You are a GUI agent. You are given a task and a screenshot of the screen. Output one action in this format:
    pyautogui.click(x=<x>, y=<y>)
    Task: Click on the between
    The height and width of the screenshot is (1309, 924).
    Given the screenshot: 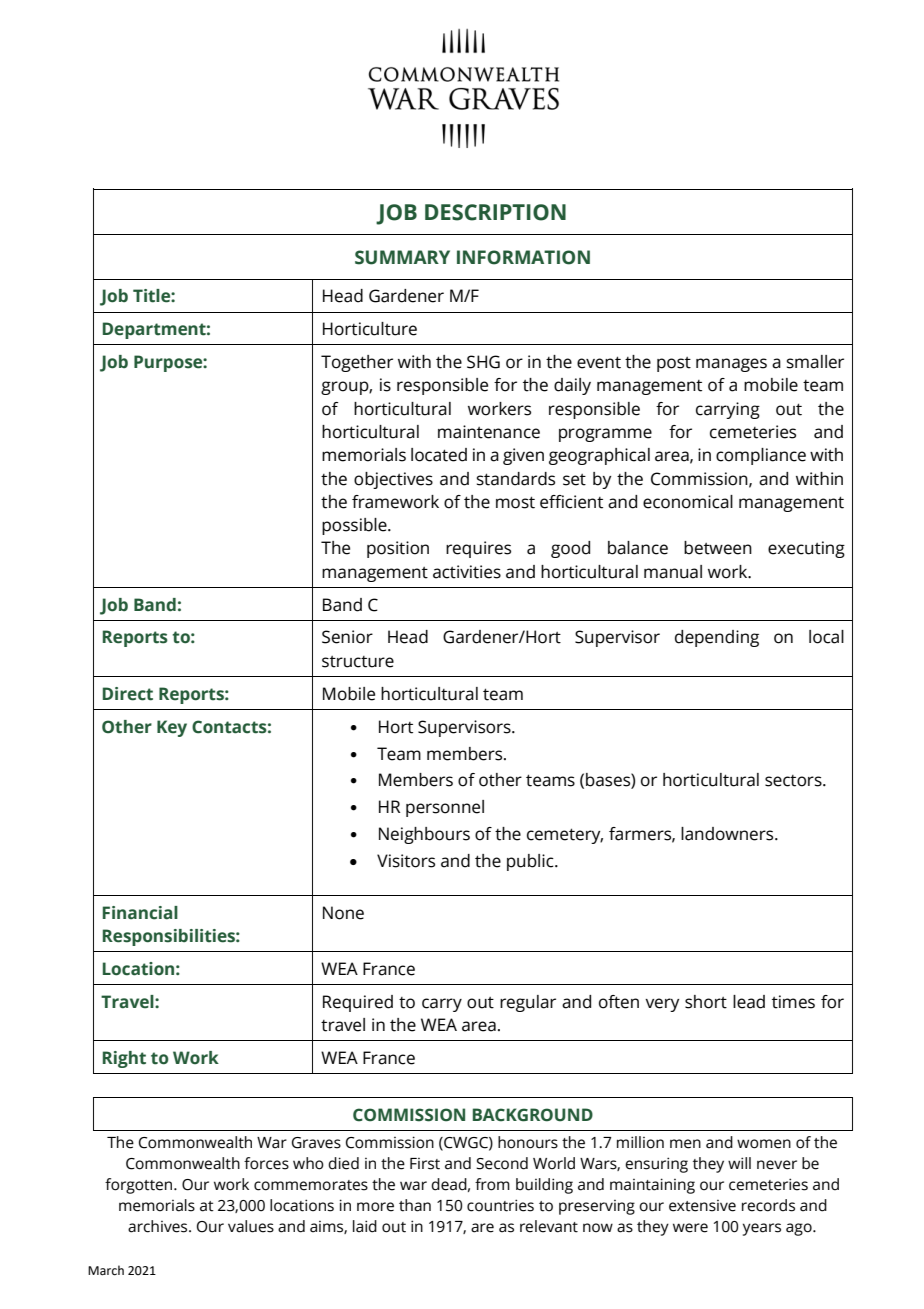 What is the action you would take?
    pyautogui.click(x=718, y=548)
